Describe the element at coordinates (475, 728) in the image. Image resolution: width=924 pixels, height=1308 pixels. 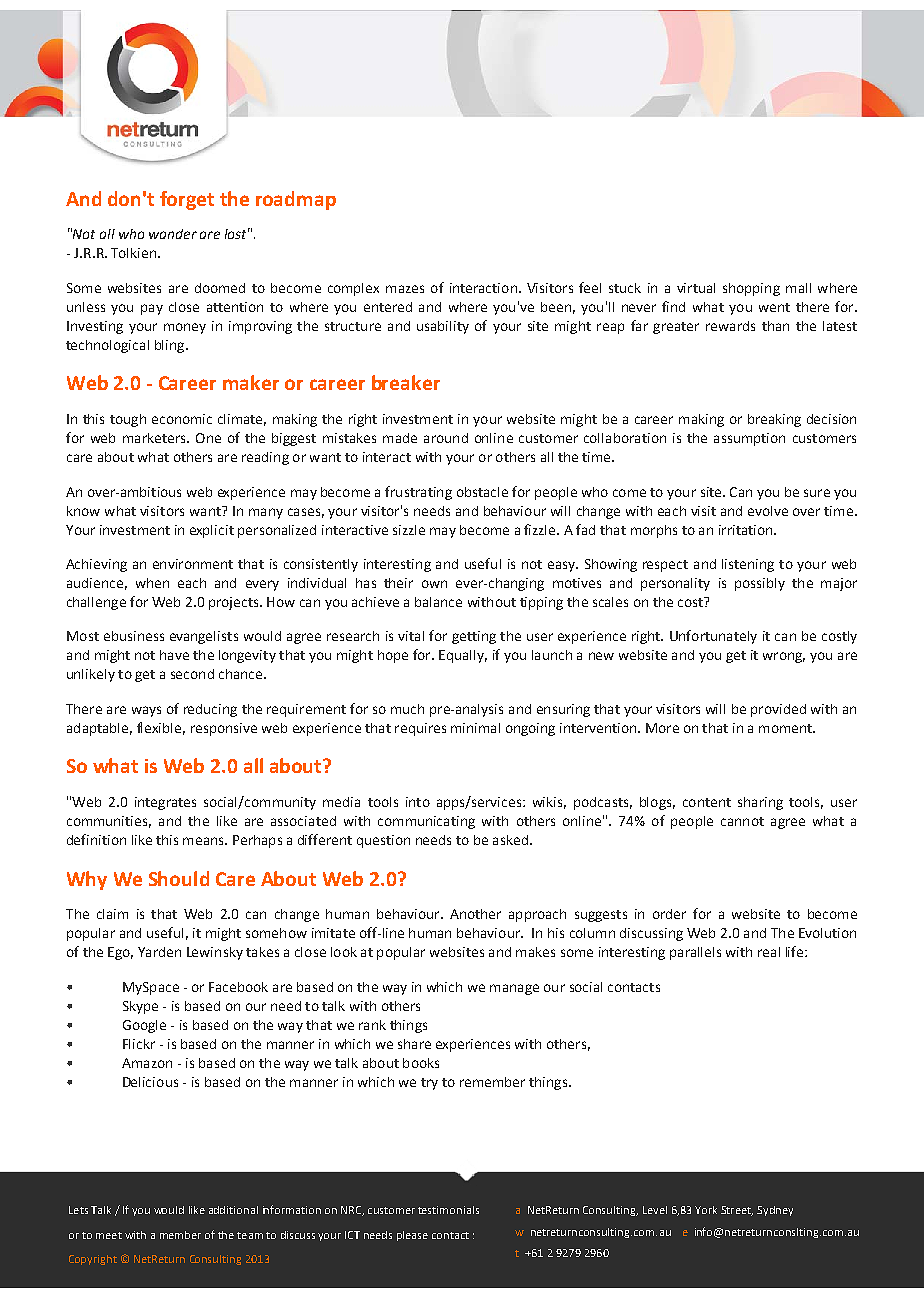
I see `minimal` at that location.
